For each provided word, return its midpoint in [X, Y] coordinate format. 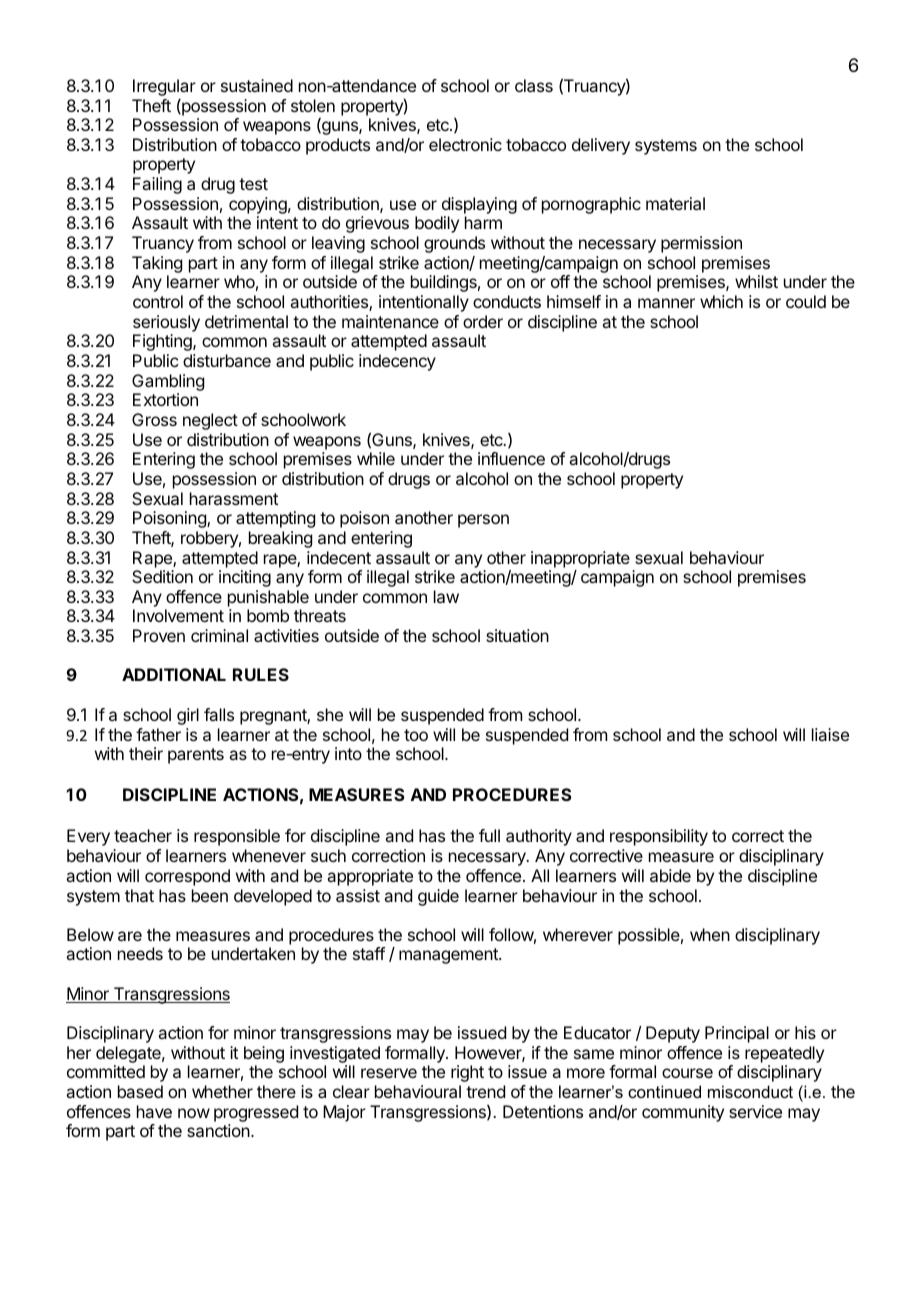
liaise [830, 734]
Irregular [164, 89]
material [675, 203]
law [446, 596]
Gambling [168, 382]
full [489, 835]
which [721, 301]
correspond [187, 877]
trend [485, 1091]
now [194, 1113]
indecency [397, 362]
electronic [465, 144]
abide [670, 875]
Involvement [178, 615]
